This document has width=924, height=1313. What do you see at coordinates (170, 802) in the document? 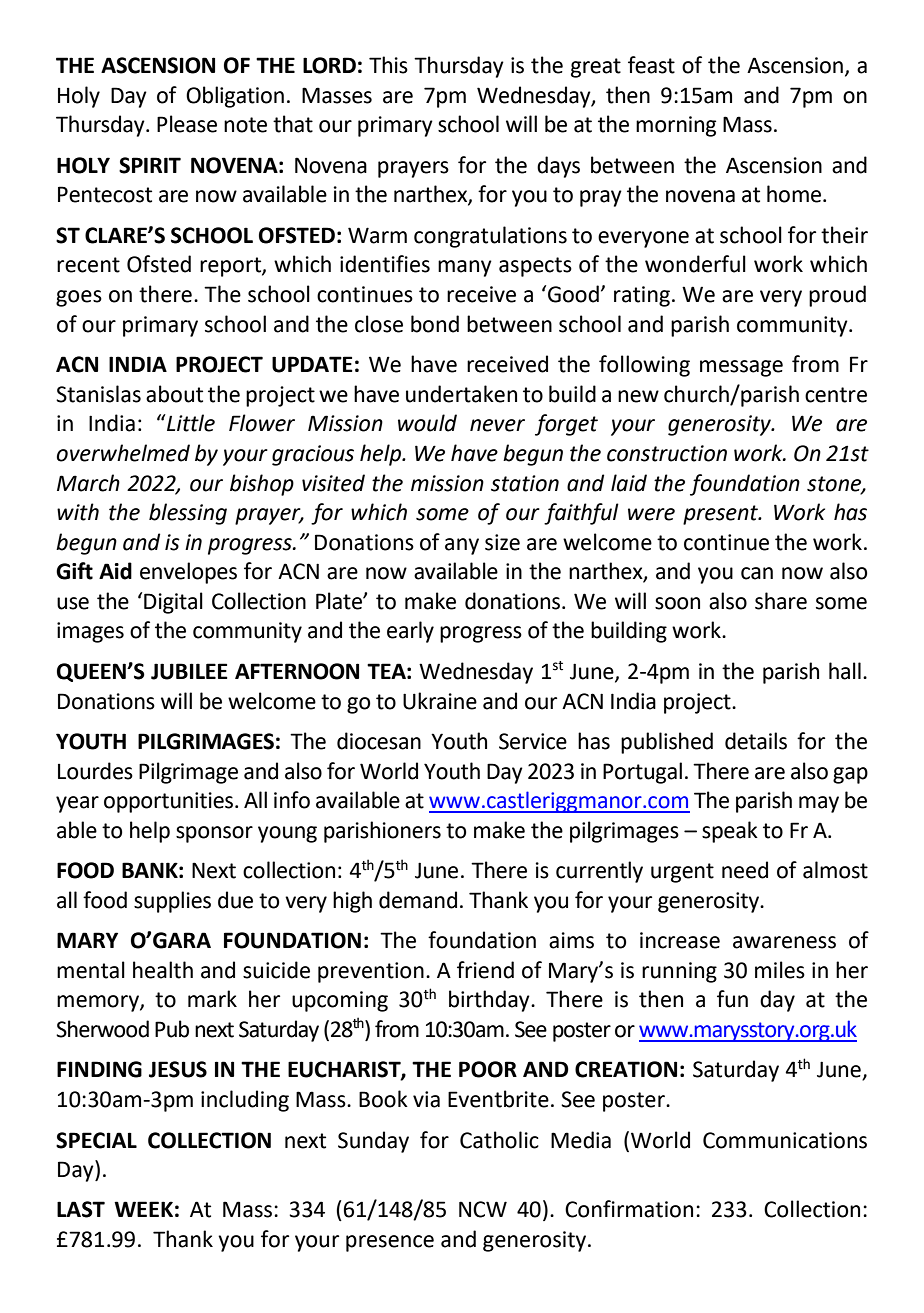
I see `opportunities` at bounding box center [170, 802].
